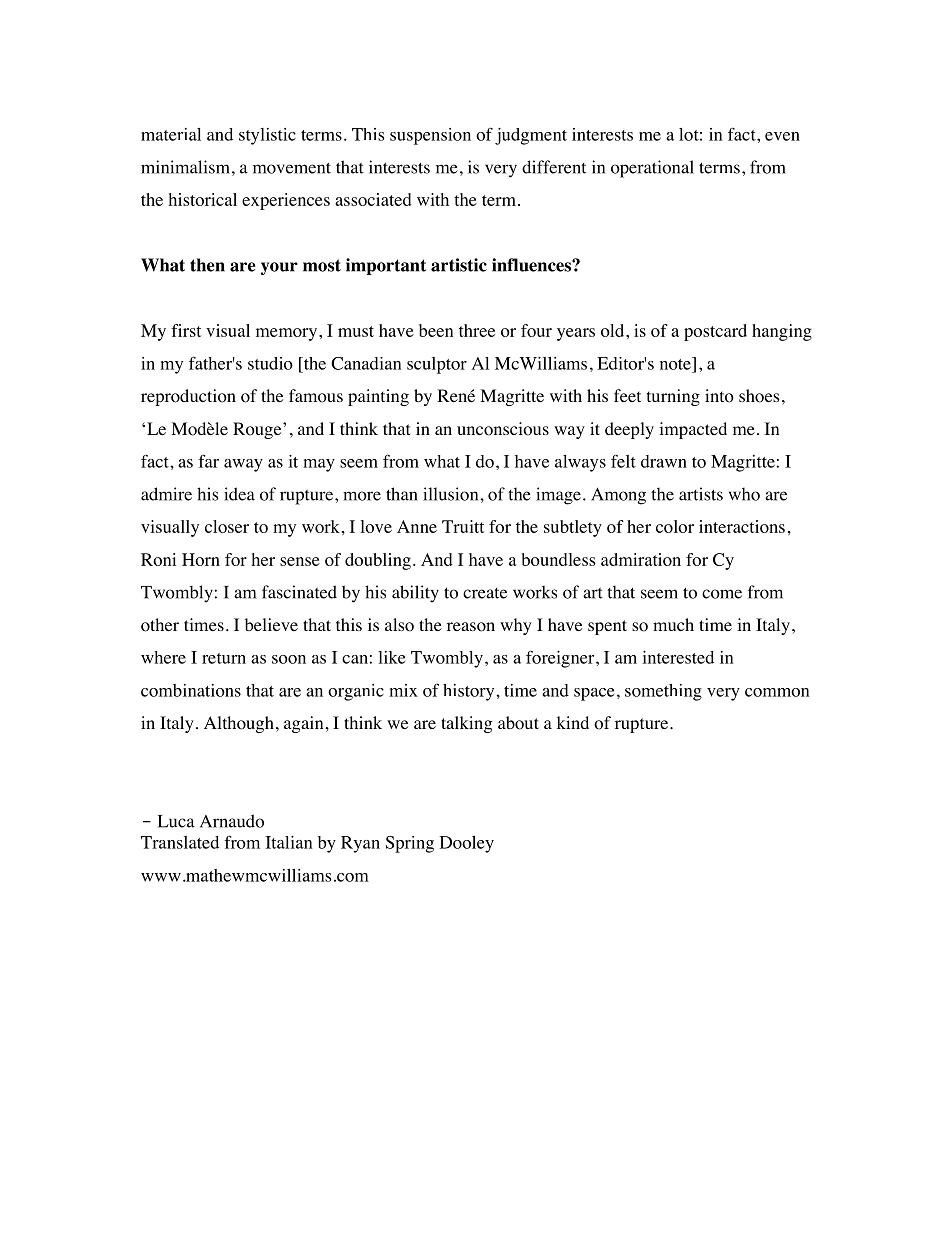  I want to click on stylistic, so click(267, 136).
